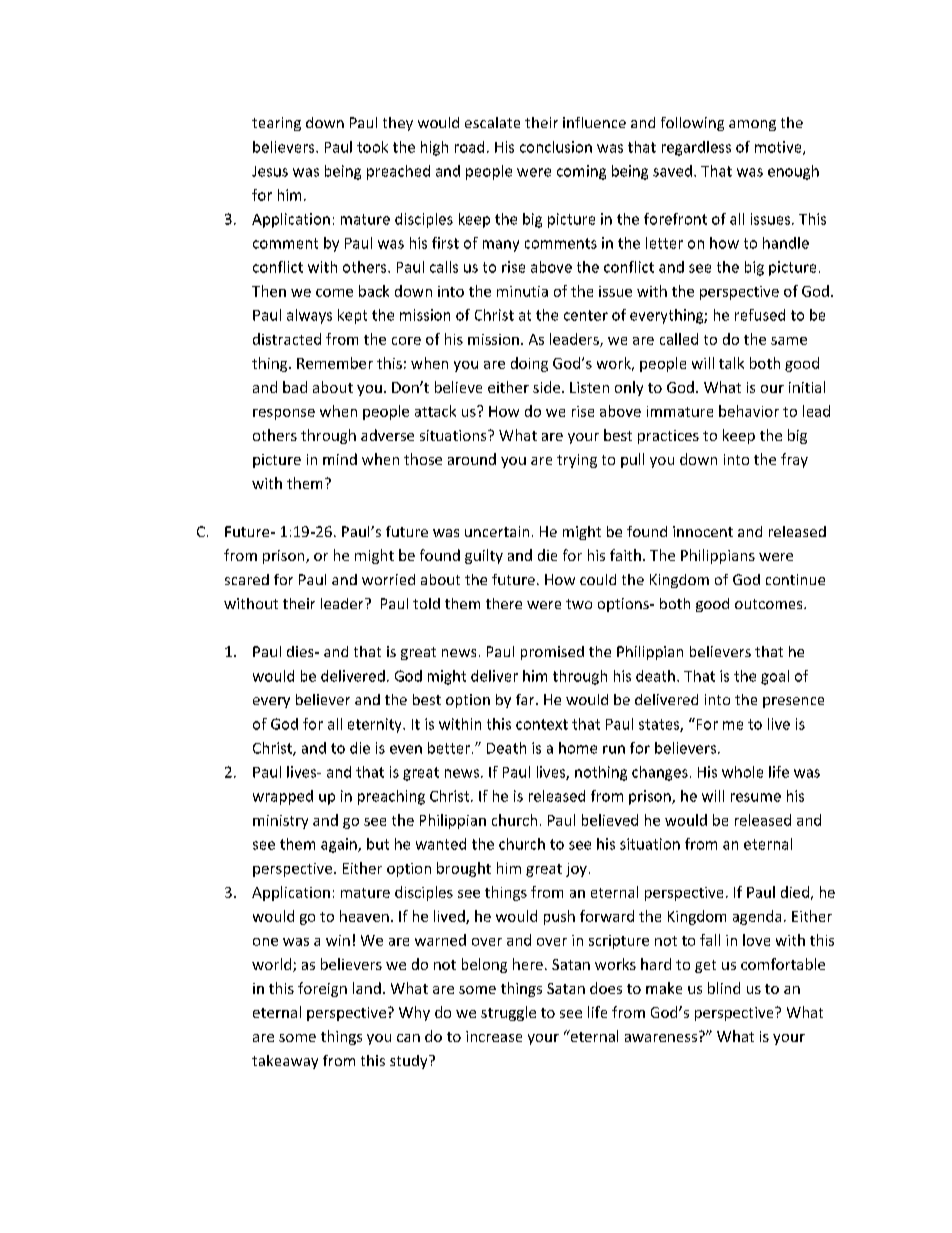 Image resolution: width=952 pixels, height=1233 pixels. Describe the element at coordinates (280, 822) in the page. I see `ministry` at that location.
